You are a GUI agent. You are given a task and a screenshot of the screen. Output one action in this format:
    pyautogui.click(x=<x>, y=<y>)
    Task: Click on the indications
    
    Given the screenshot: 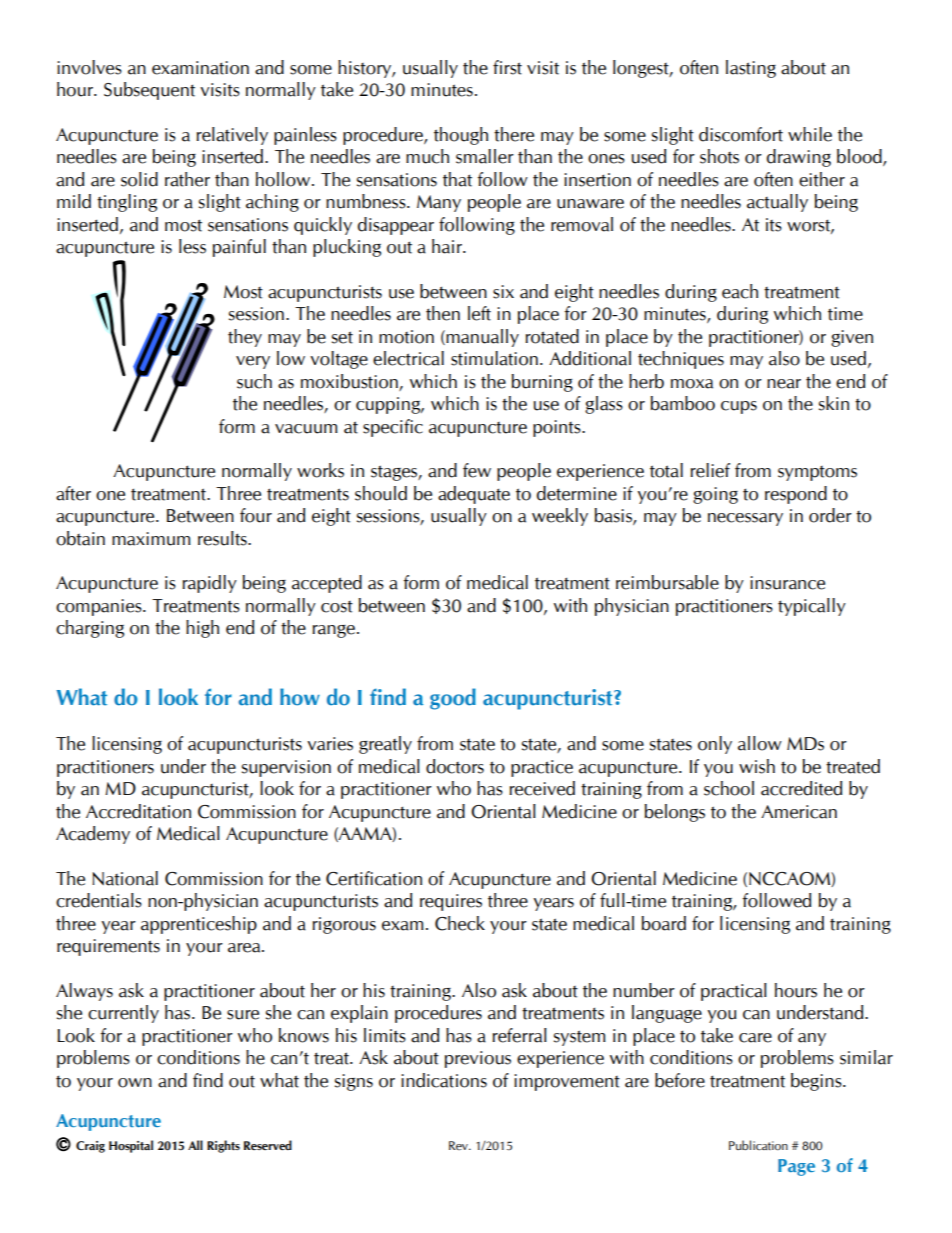 What is the action you would take?
    pyautogui.click(x=444, y=1080)
